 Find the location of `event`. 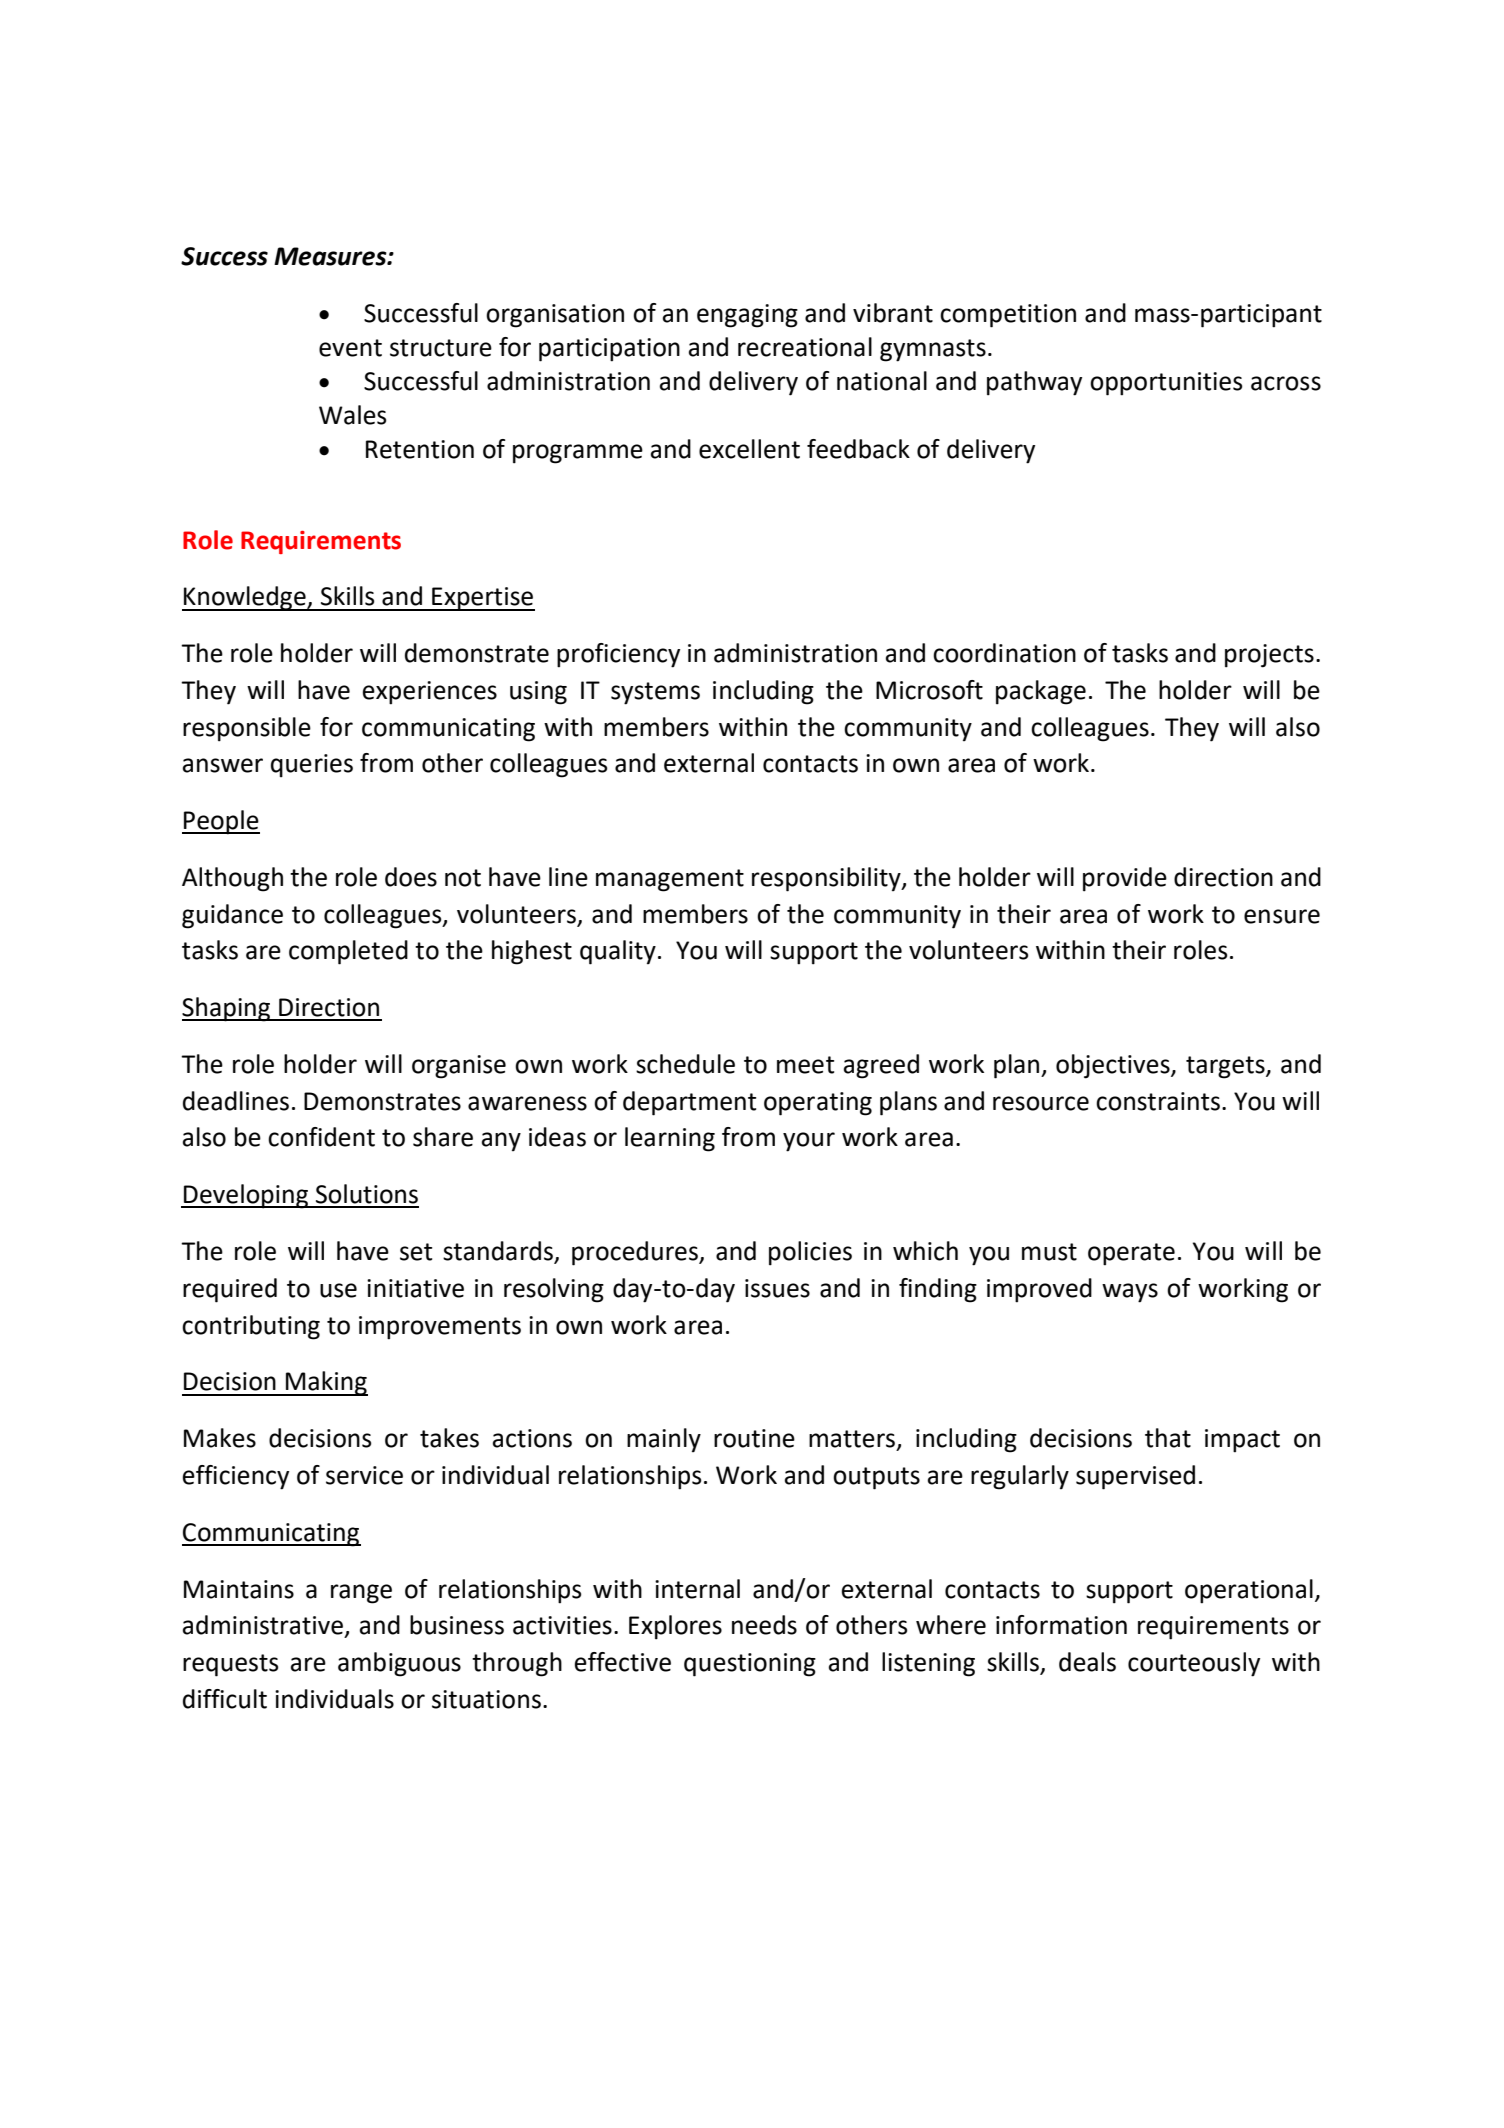

event is located at coordinates (350, 348).
